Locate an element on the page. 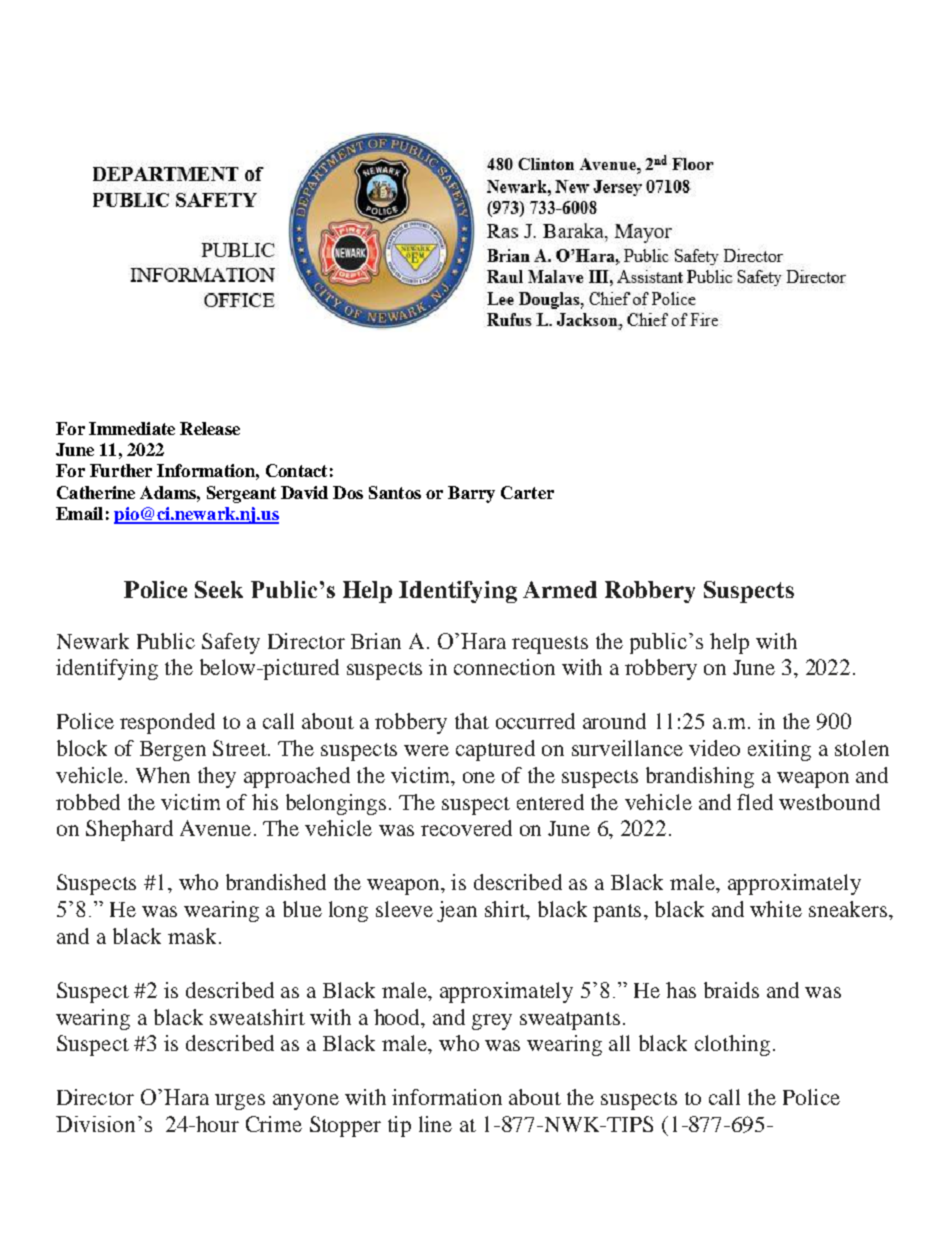  mask is located at coordinates (194, 936).
